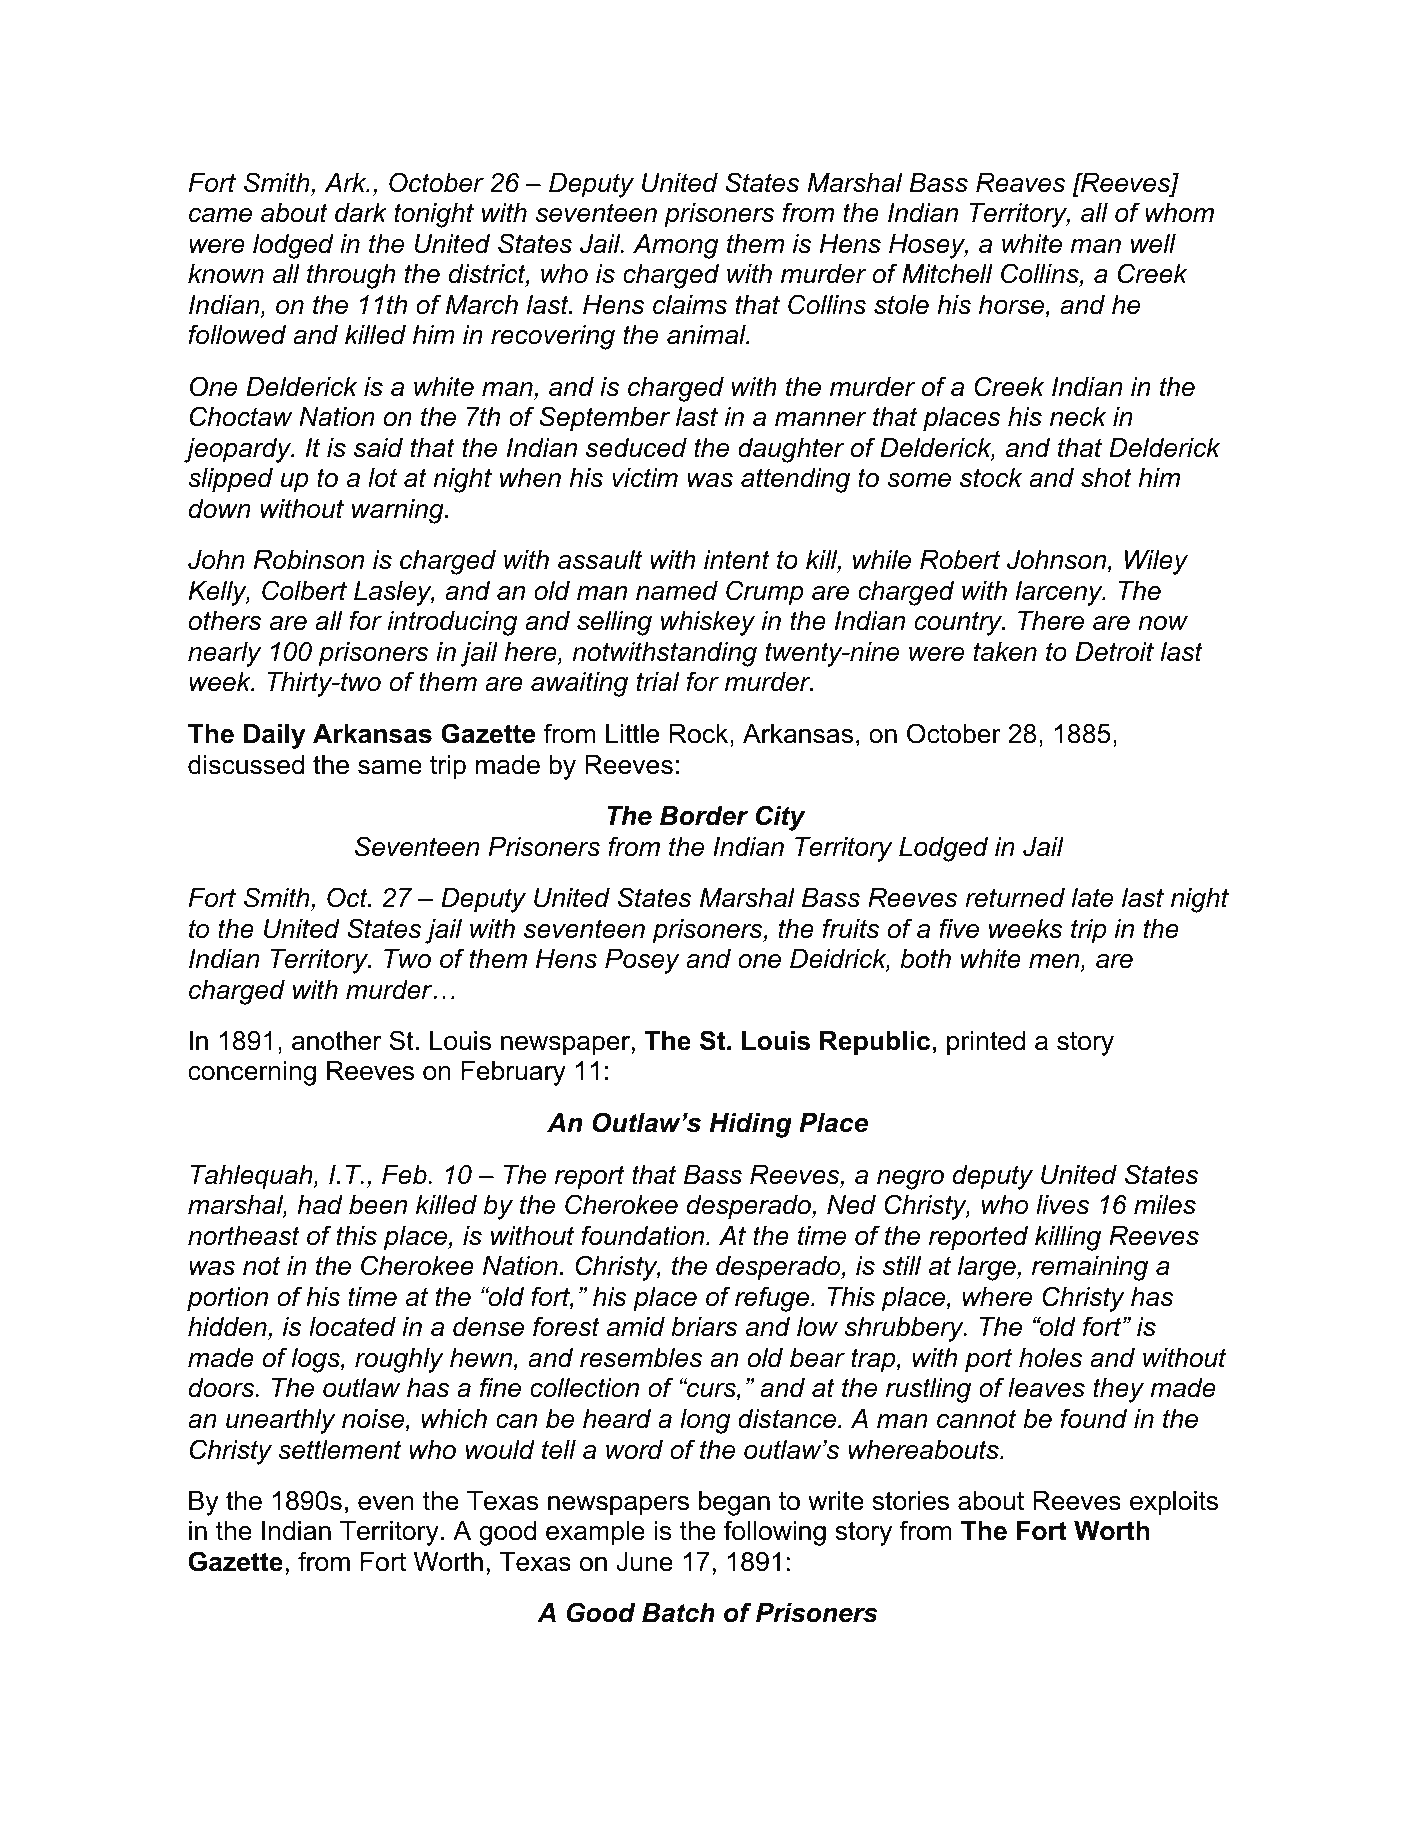 This screenshot has width=1415, height=1831. I want to click on Among, so click(675, 246).
